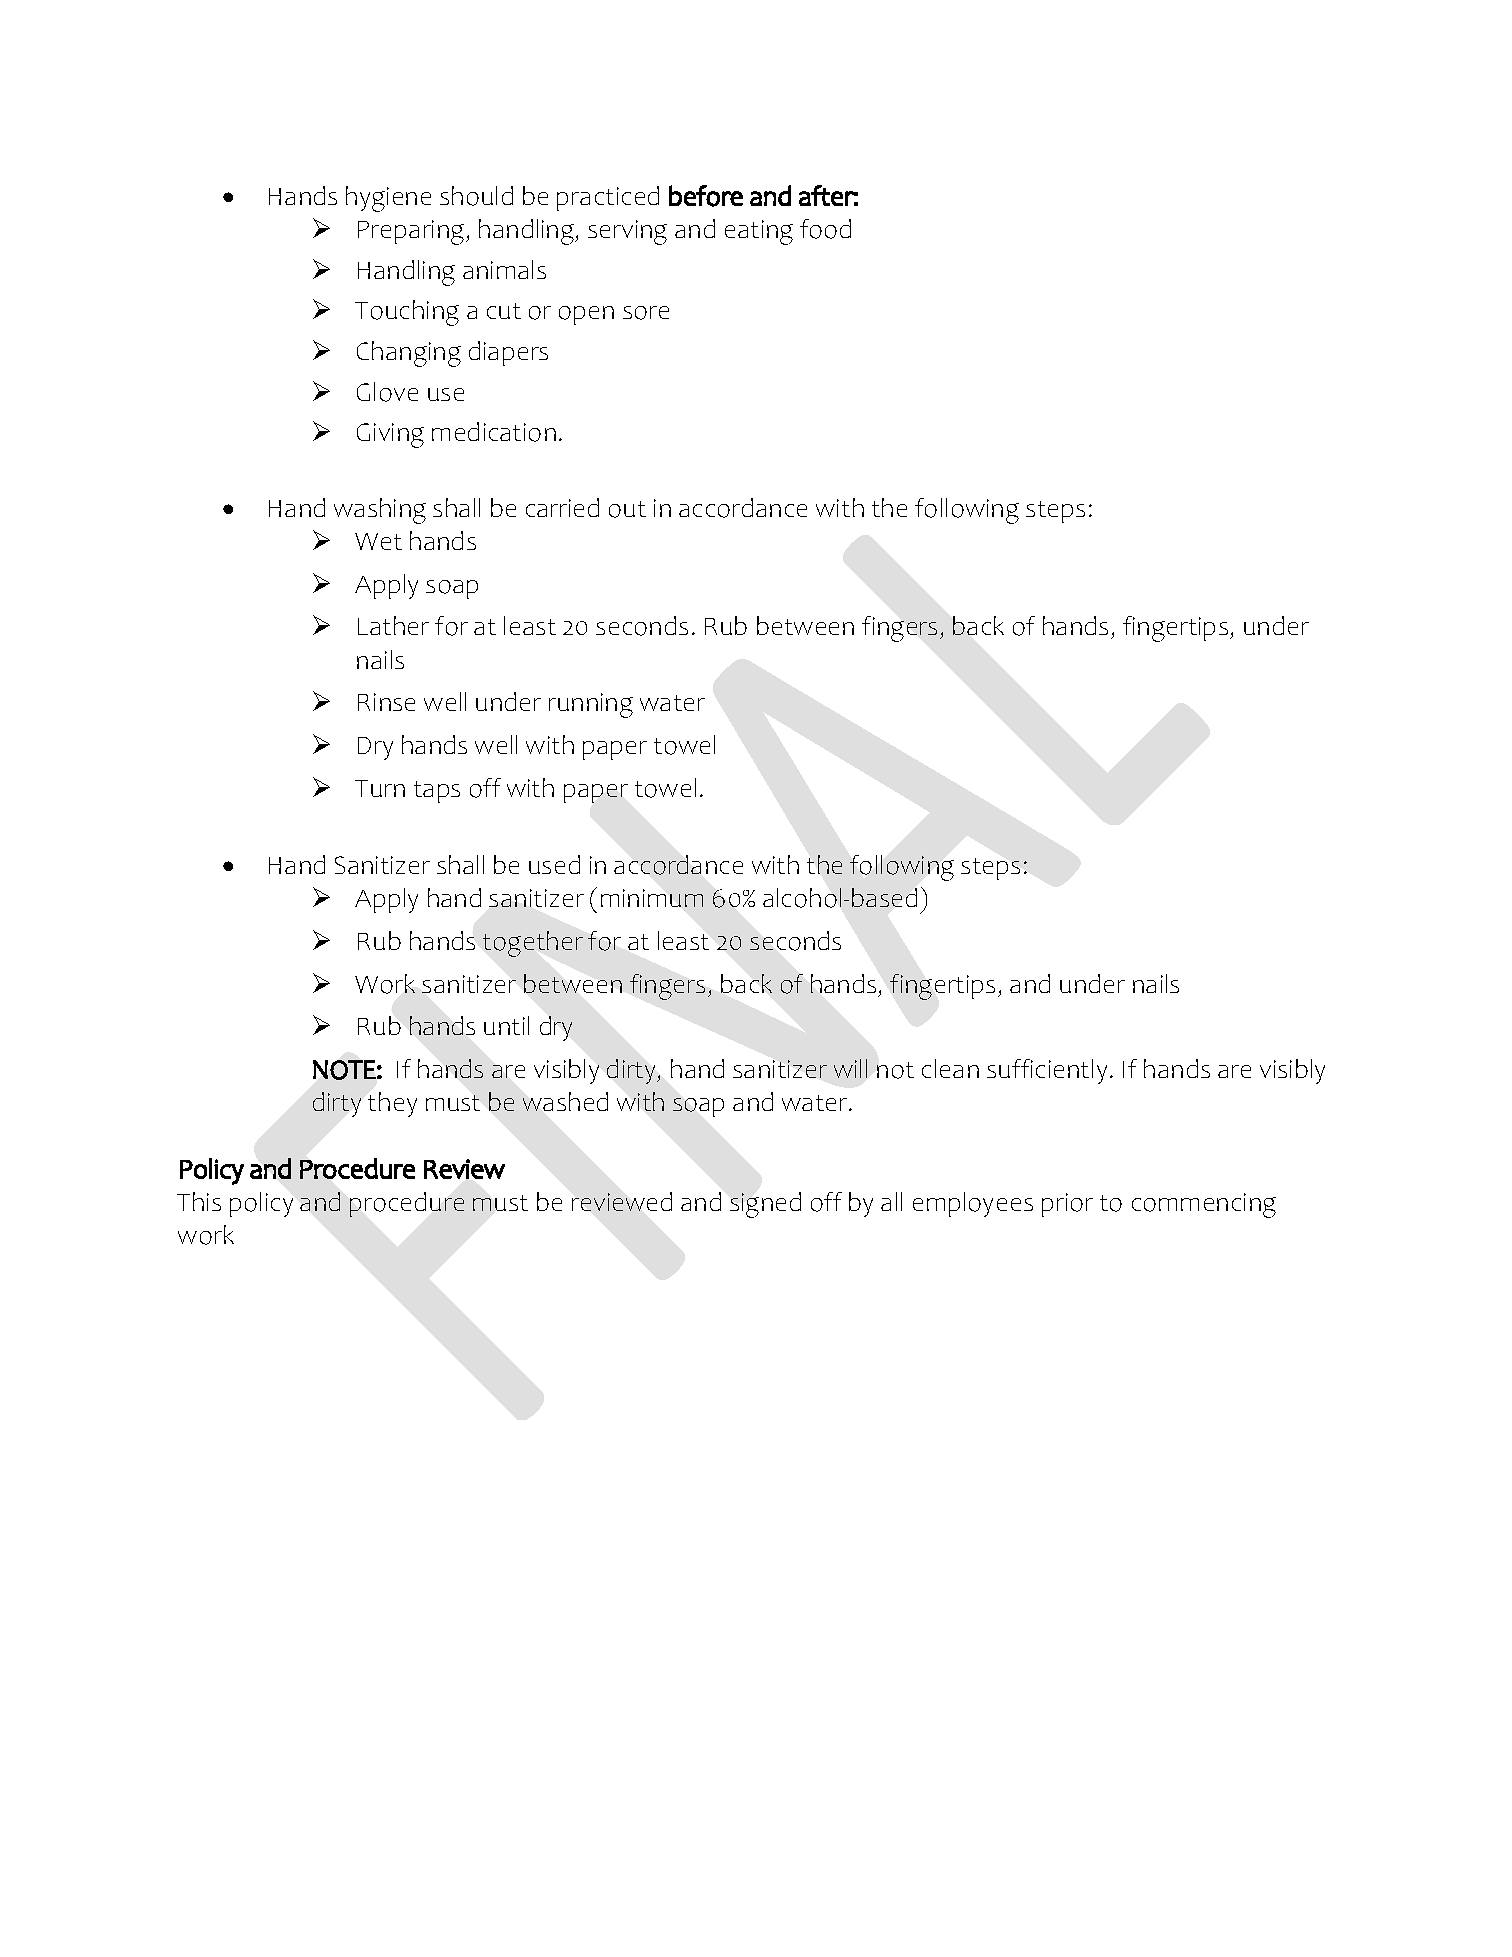 This page has height=1957, width=1512. What do you see at coordinates (388, 199) in the page?
I see `hygiene` at bounding box center [388, 199].
